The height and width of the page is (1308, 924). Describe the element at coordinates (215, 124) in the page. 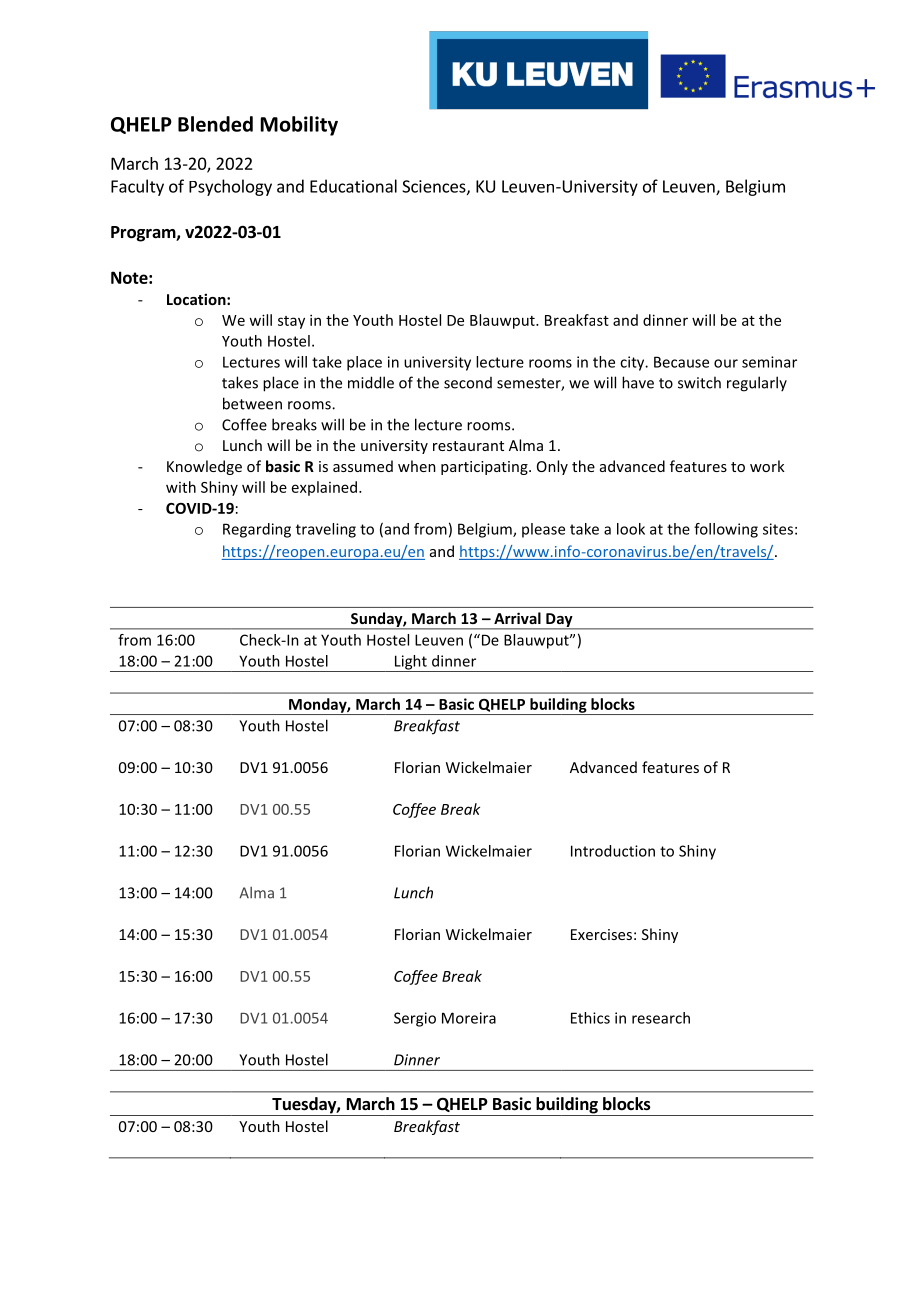

I see `Blended` at that location.
